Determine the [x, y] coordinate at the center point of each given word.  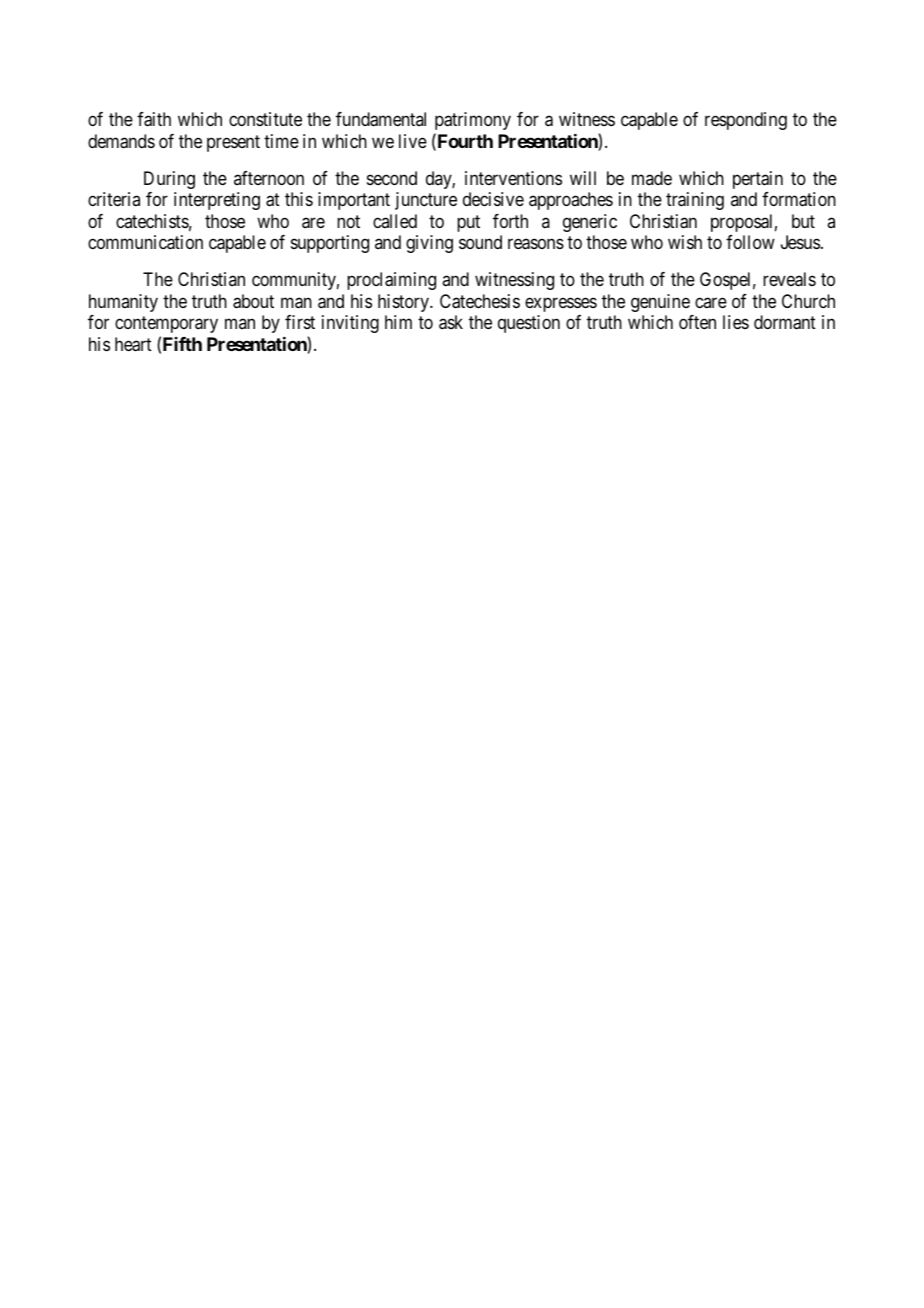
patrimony [473, 121]
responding [746, 121]
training [695, 201]
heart [133, 344]
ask [451, 322]
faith [154, 119]
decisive [493, 199]
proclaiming [391, 281]
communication [145, 242]
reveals [789, 279]
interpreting [217, 201]
